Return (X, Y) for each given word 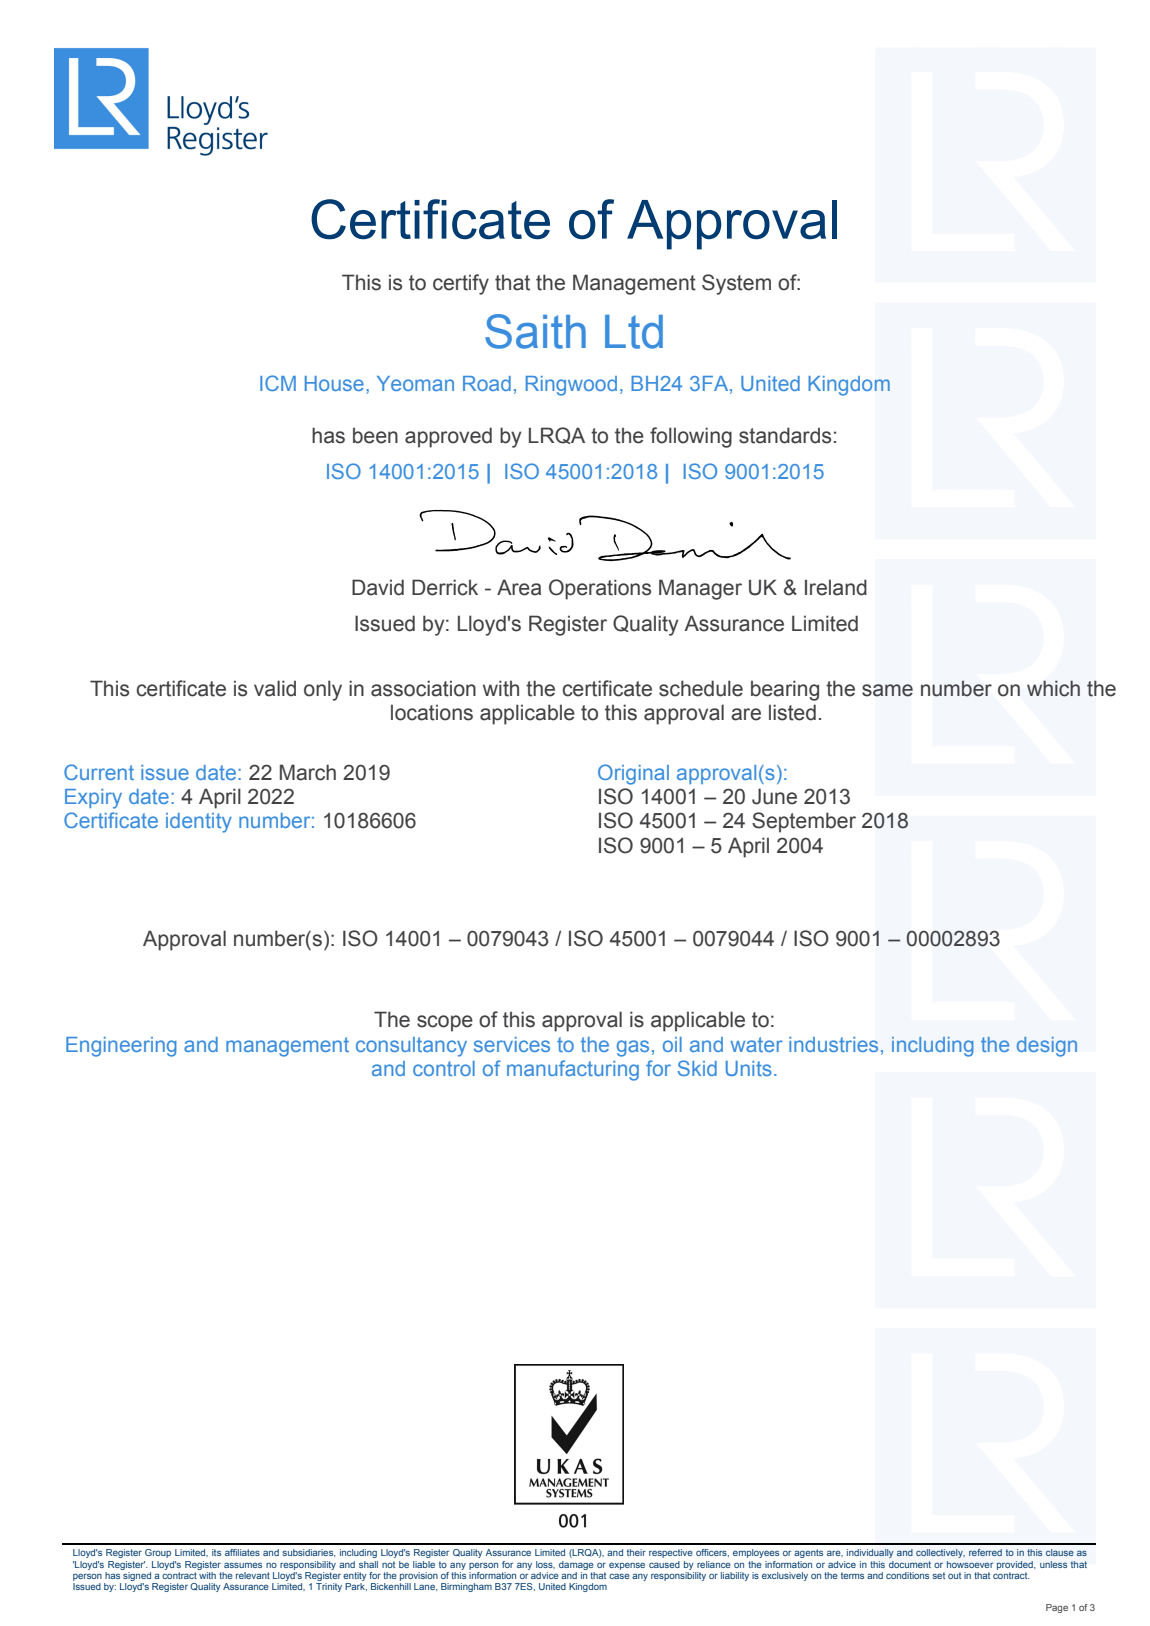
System (736, 284)
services (512, 1044)
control (444, 1068)
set (938, 1575)
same (887, 690)
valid (275, 688)
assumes (243, 1565)
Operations (600, 589)
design (1047, 1047)
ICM (278, 383)
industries (833, 1044)
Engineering (121, 1047)
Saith (535, 331)
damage (576, 1565)
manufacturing (573, 1070)
